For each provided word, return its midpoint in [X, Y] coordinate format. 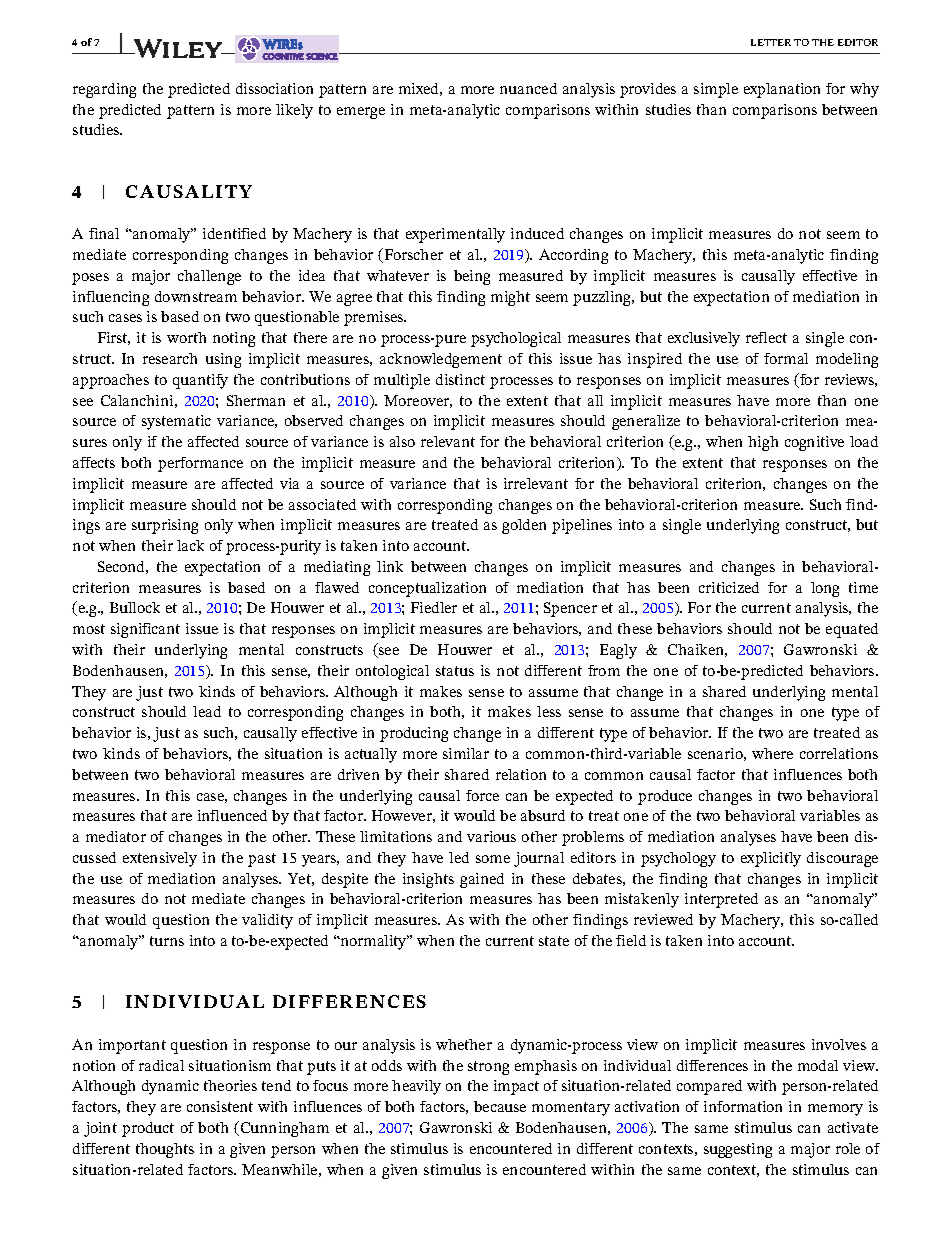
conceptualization [427, 589]
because [500, 1106]
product [148, 1129]
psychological [516, 339]
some [493, 859]
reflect [766, 337]
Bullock [135, 607]
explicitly [771, 859]
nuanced [528, 88]
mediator [116, 836]
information [743, 1106]
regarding [104, 90]
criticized [729, 587]
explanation [782, 90]
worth [186, 337]
